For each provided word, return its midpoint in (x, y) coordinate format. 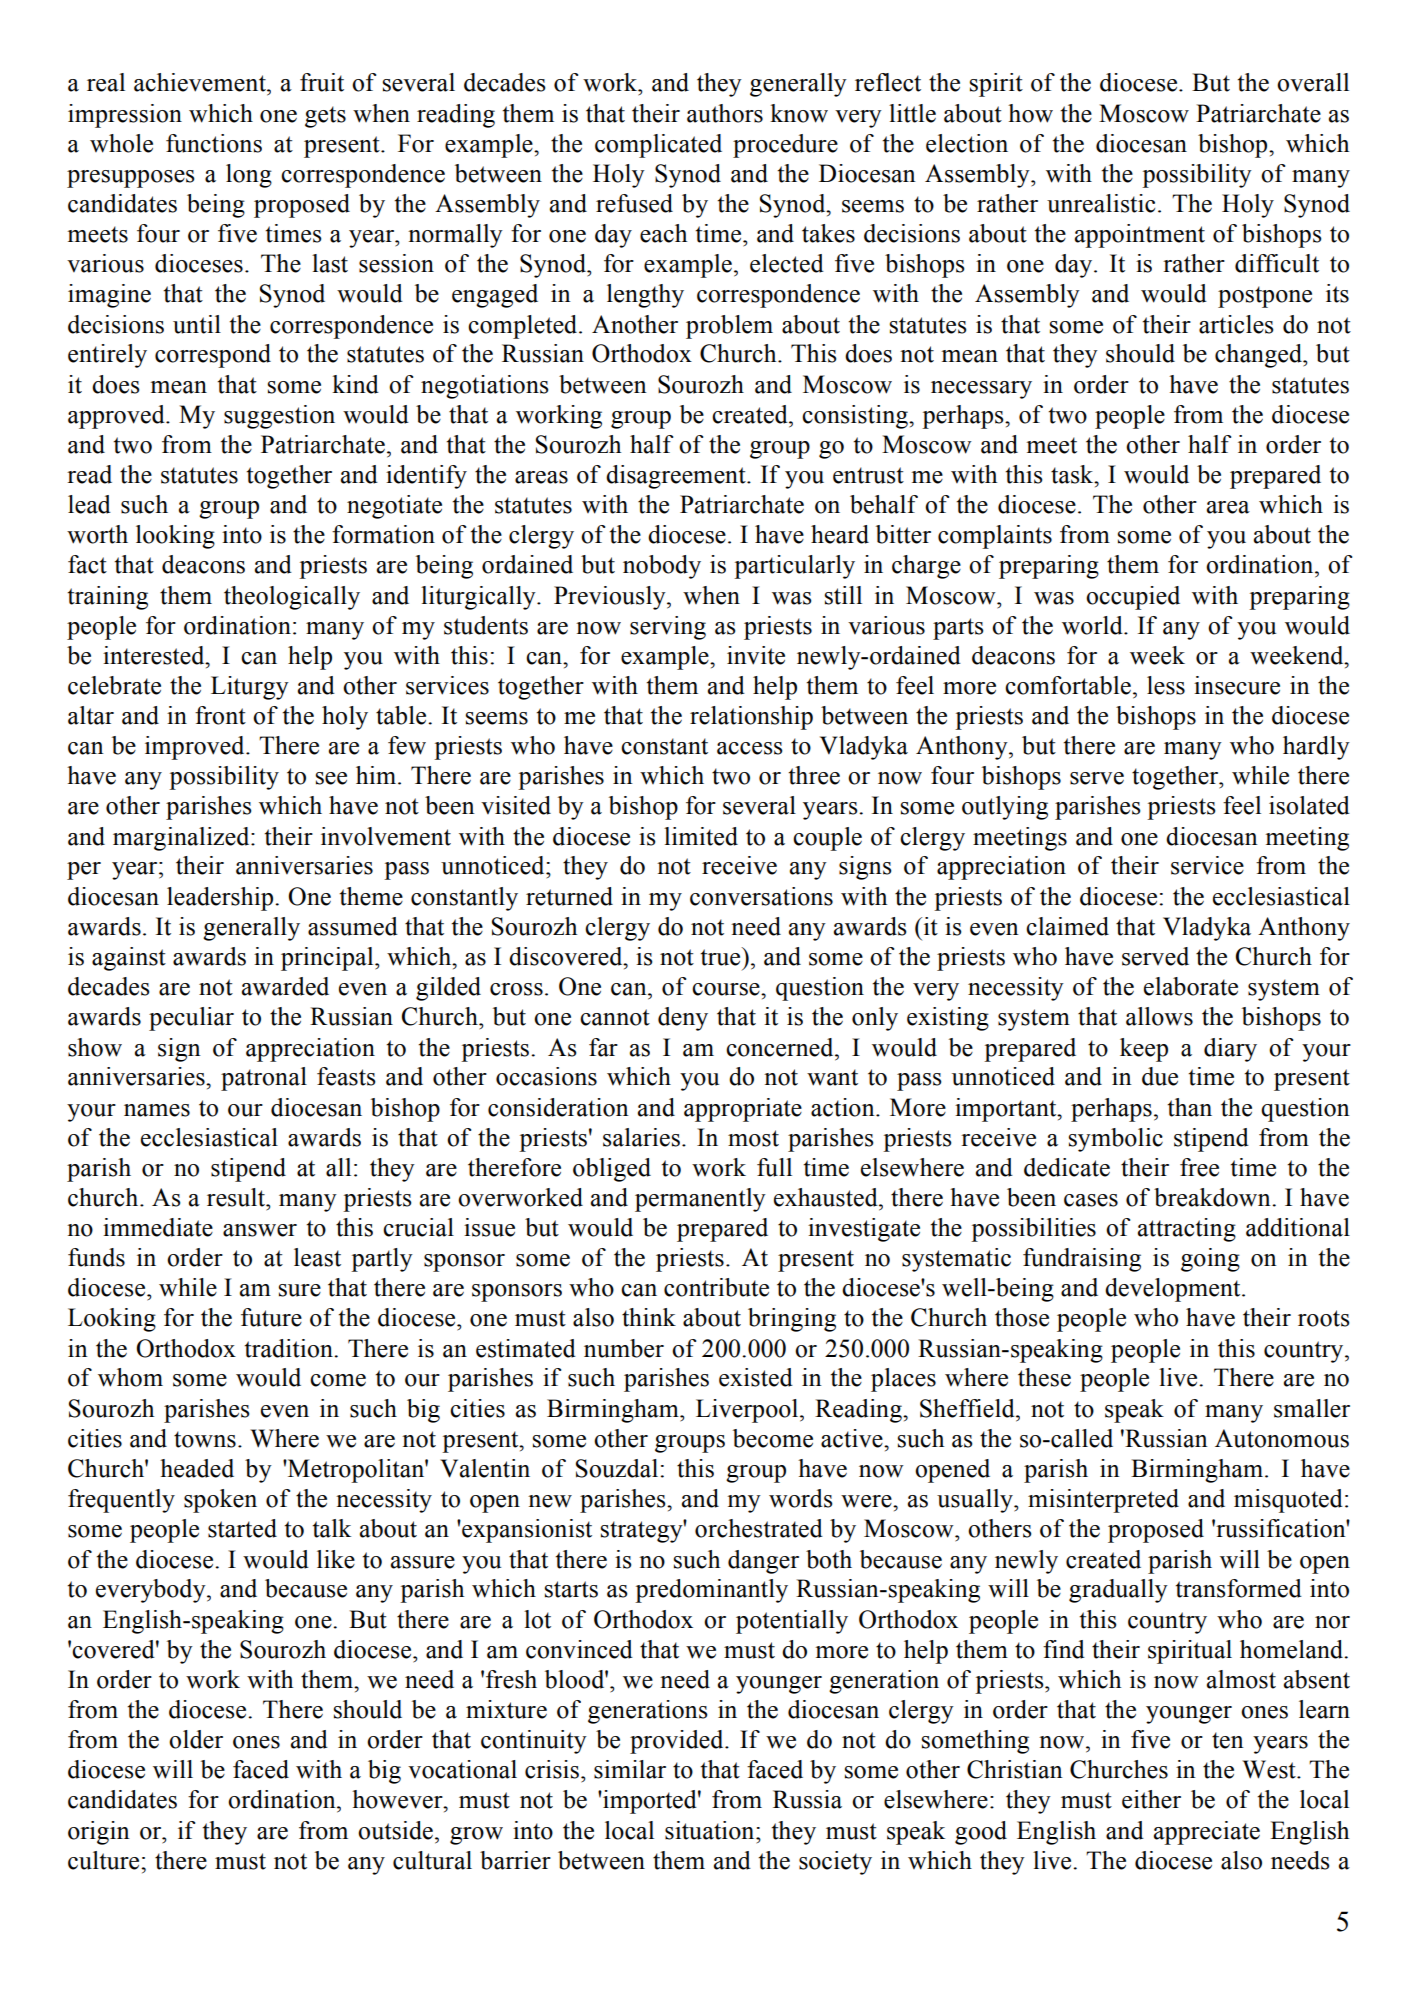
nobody (662, 567)
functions (214, 143)
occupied (1133, 598)
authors (725, 113)
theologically (292, 598)
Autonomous (1282, 1438)
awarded (285, 986)
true (721, 957)
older (196, 1739)
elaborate (1191, 986)
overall (1313, 82)
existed (756, 1377)
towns (205, 1439)
